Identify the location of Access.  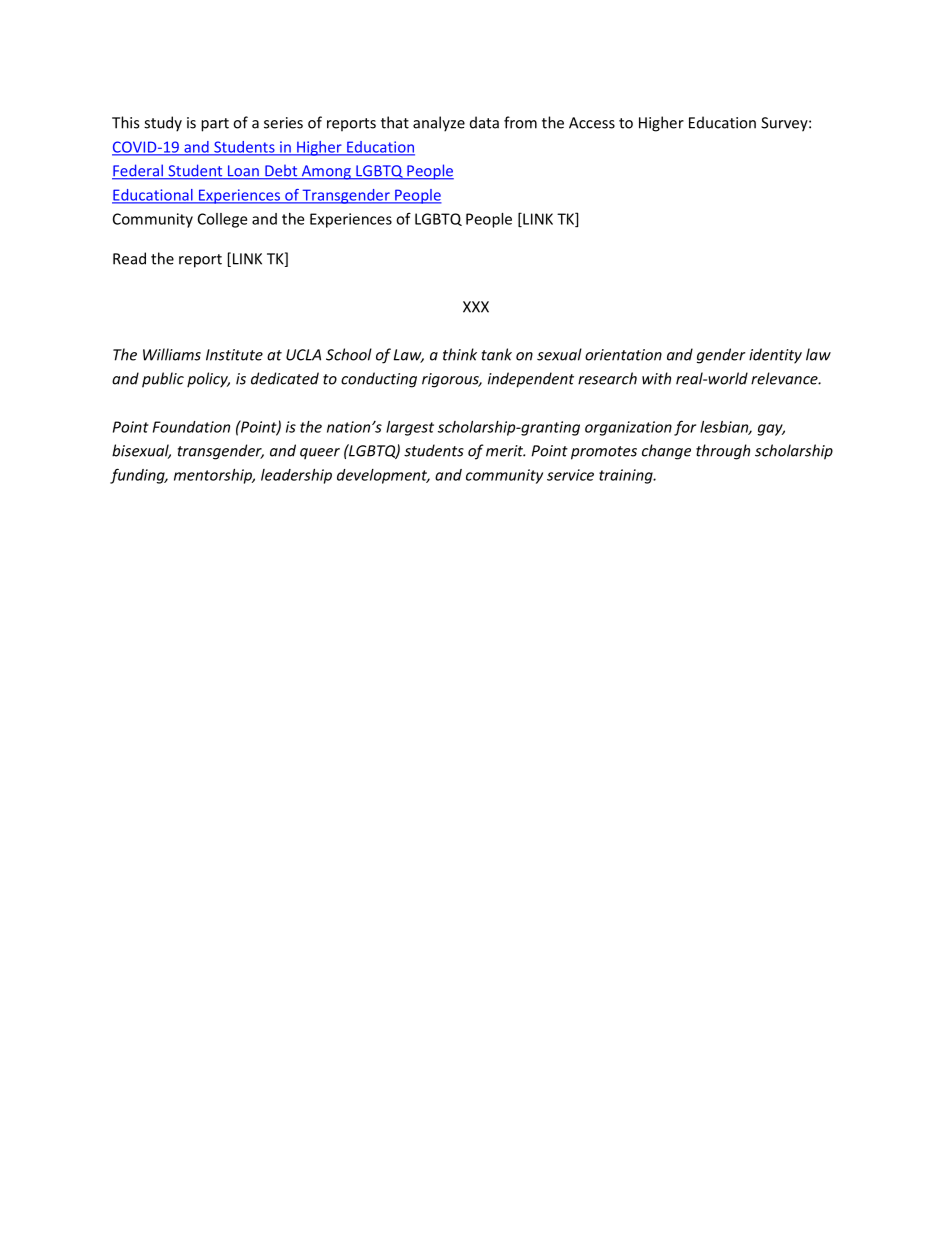
(592, 123).
